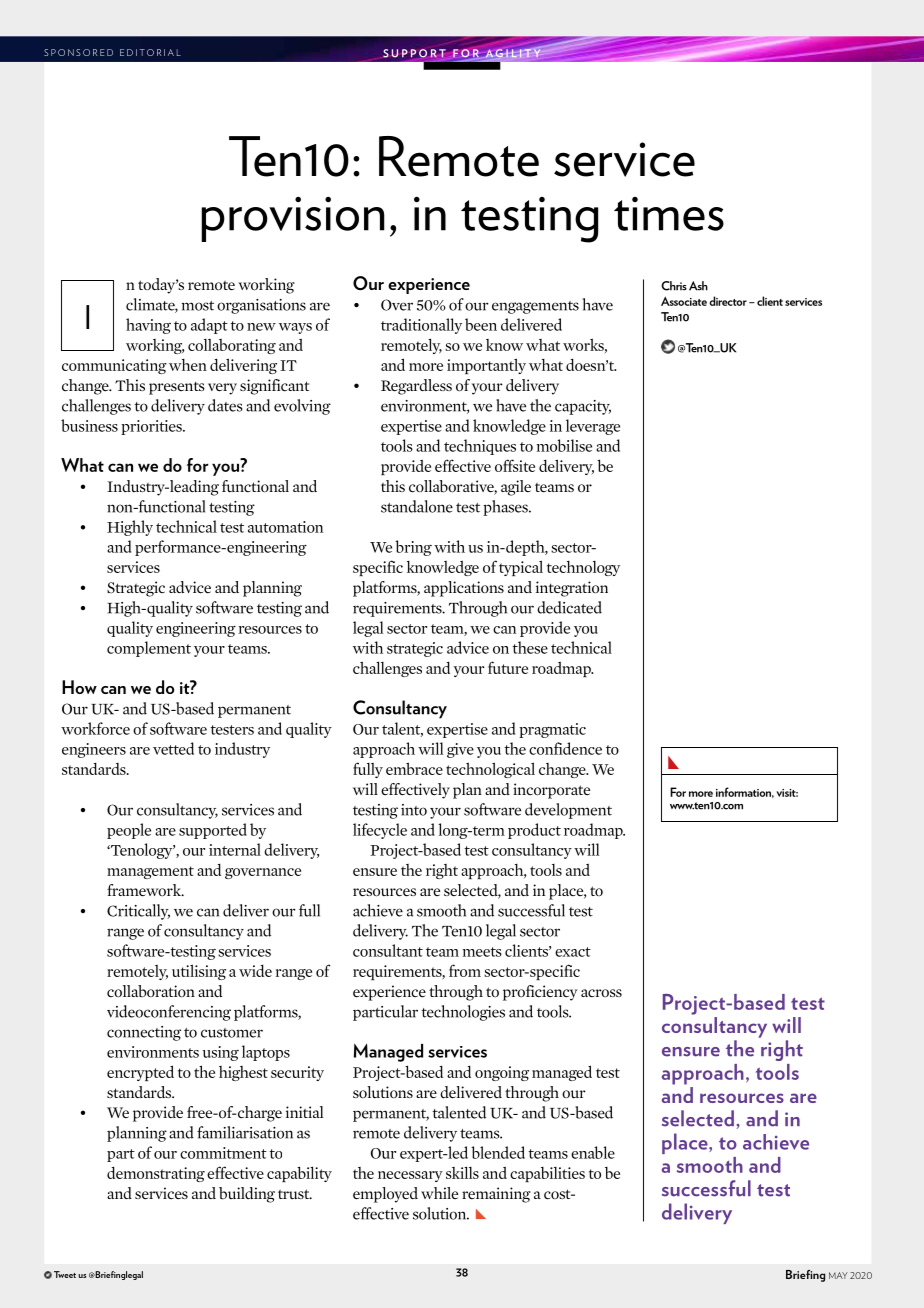  What do you see at coordinates (481, 324) in the screenshot?
I see `been` at bounding box center [481, 324].
